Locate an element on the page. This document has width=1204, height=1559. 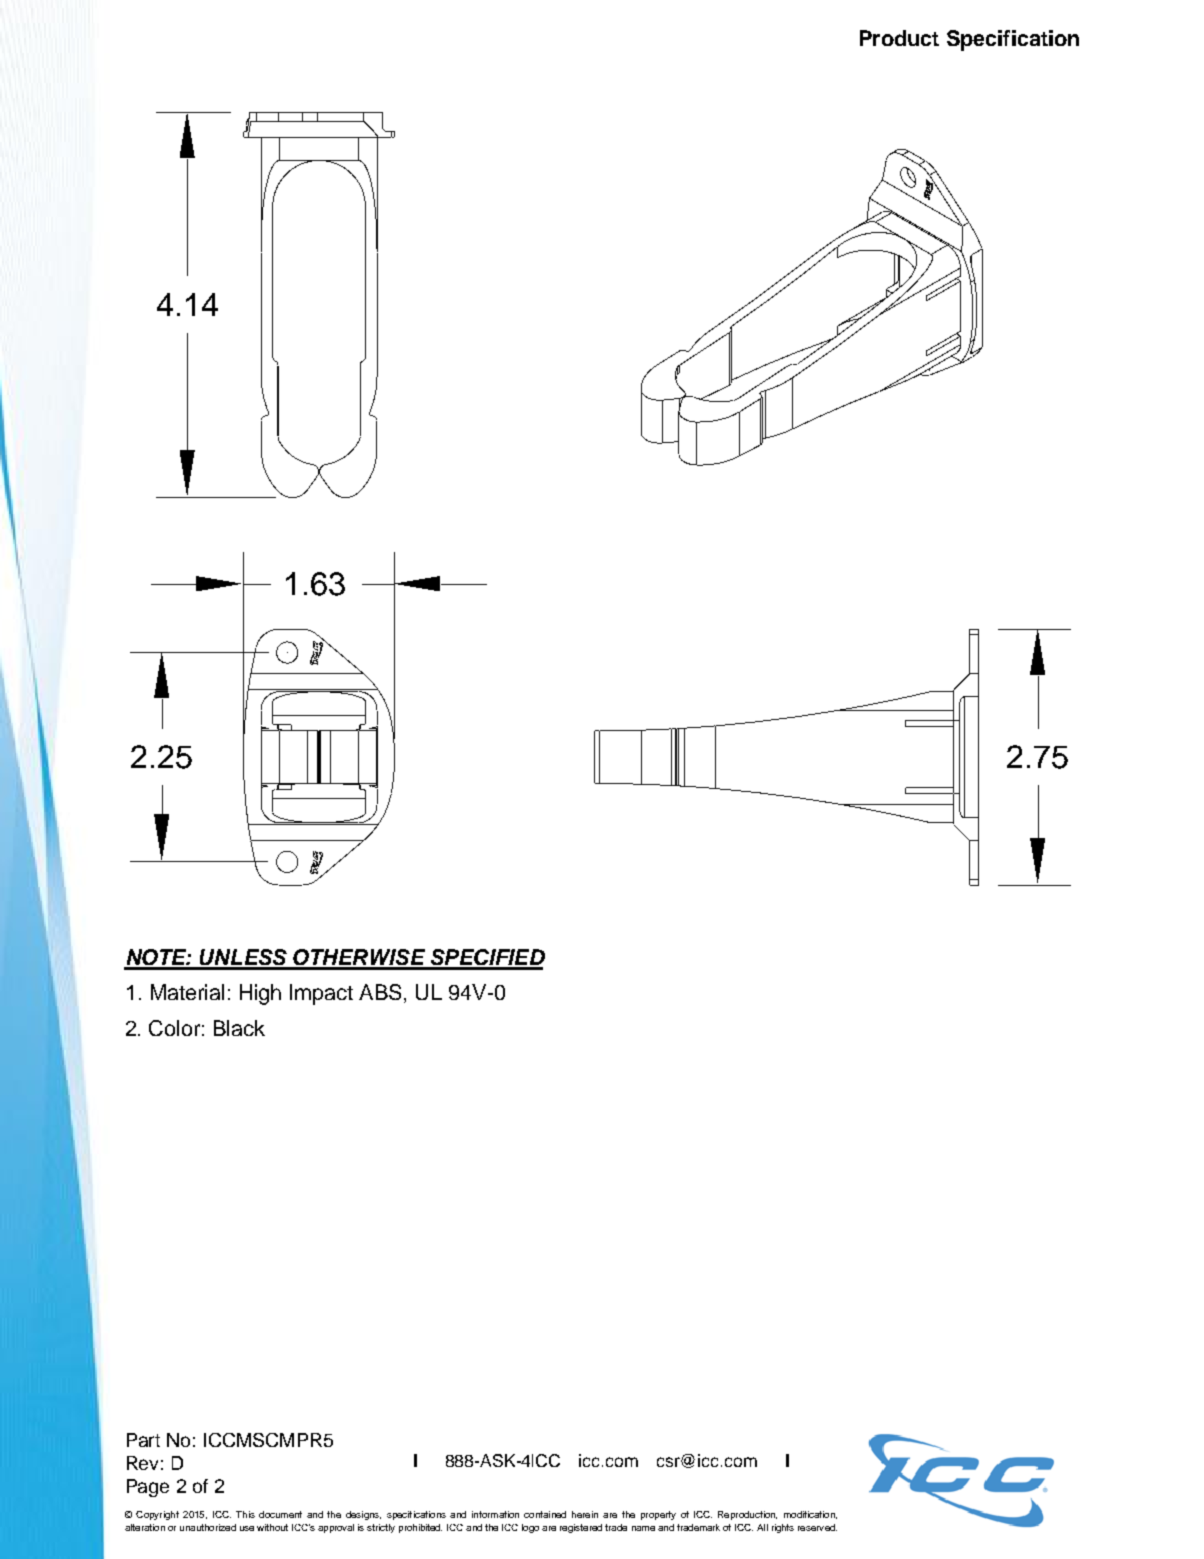
information is located at coordinates (495, 1514).
